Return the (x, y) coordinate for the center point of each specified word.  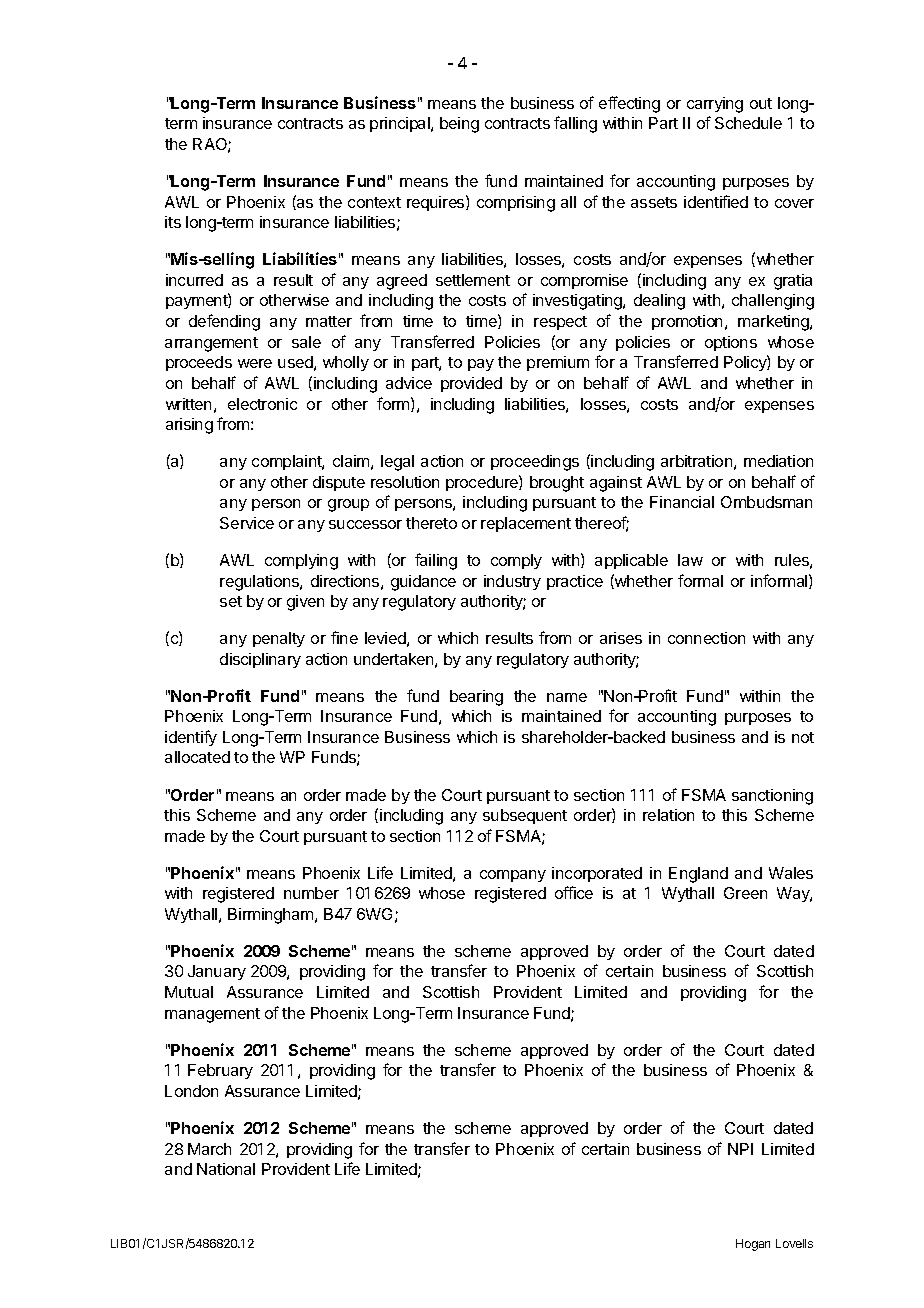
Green (745, 893)
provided (471, 384)
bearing (476, 698)
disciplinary (260, 660)
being (459, 125)
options (731, 343)
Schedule (748, 123)
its (173, 222)
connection (706, 638)
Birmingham (272, 916)
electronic (262, 404)
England (698, 875)
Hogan (753, 1245)
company (513, 876)
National (226, 1169)
